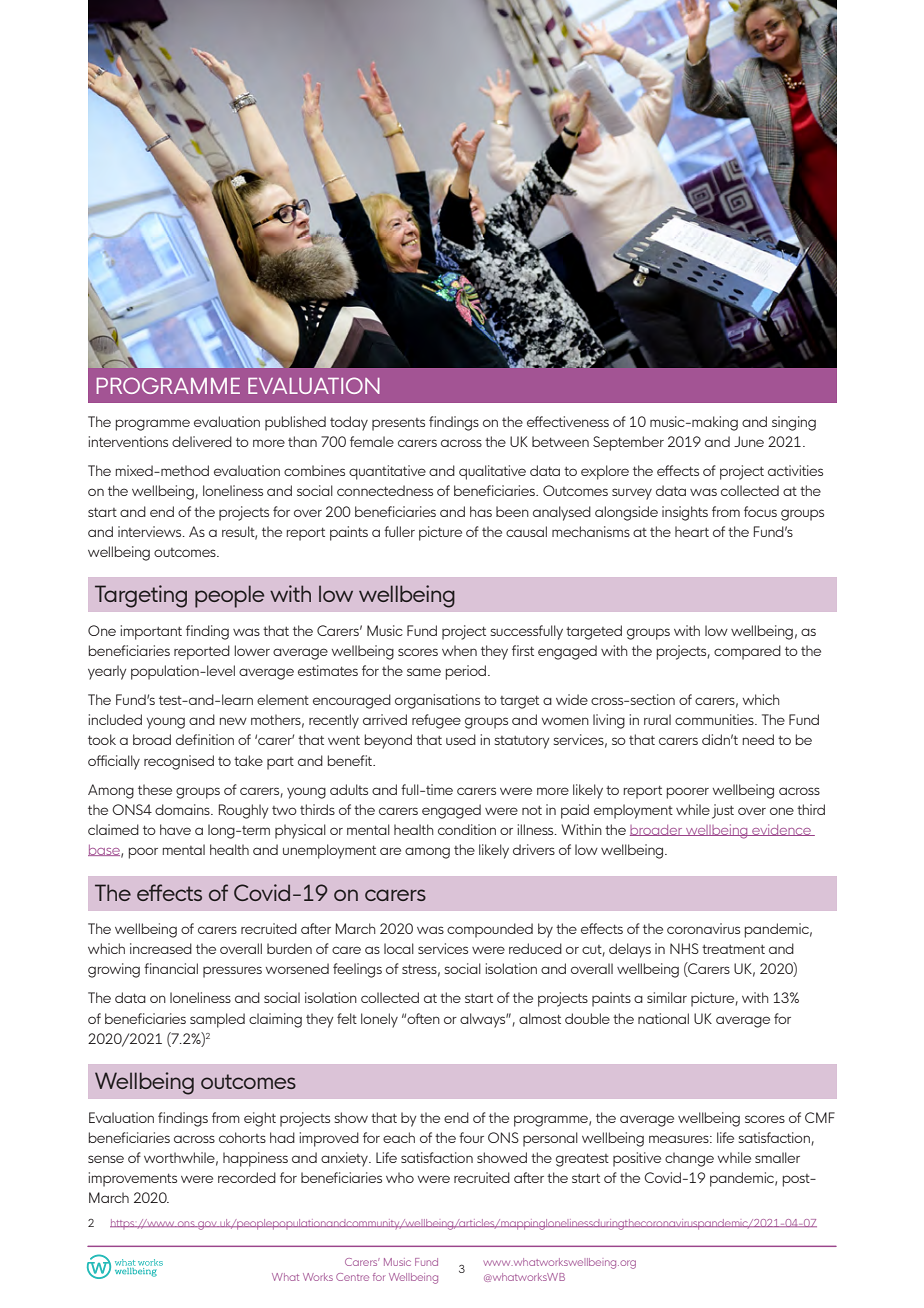 This screenshot has height=1308, width=924. I want to click on important, so click(151, 632).
